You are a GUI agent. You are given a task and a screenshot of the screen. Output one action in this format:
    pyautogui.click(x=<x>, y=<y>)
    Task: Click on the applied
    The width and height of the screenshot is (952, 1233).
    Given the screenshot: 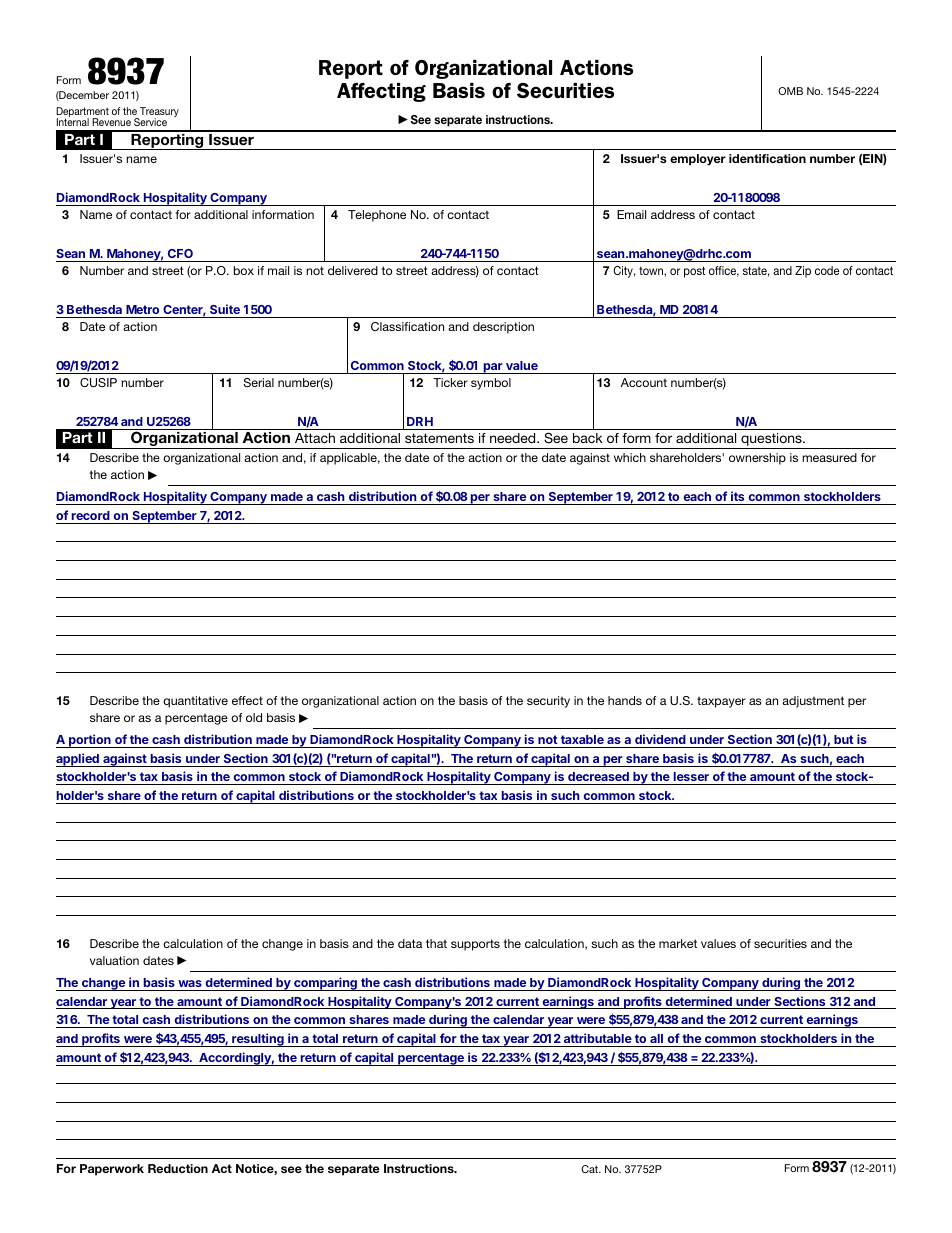 What is the action you would take?
    pyautogui.click(x=78, y=760)
